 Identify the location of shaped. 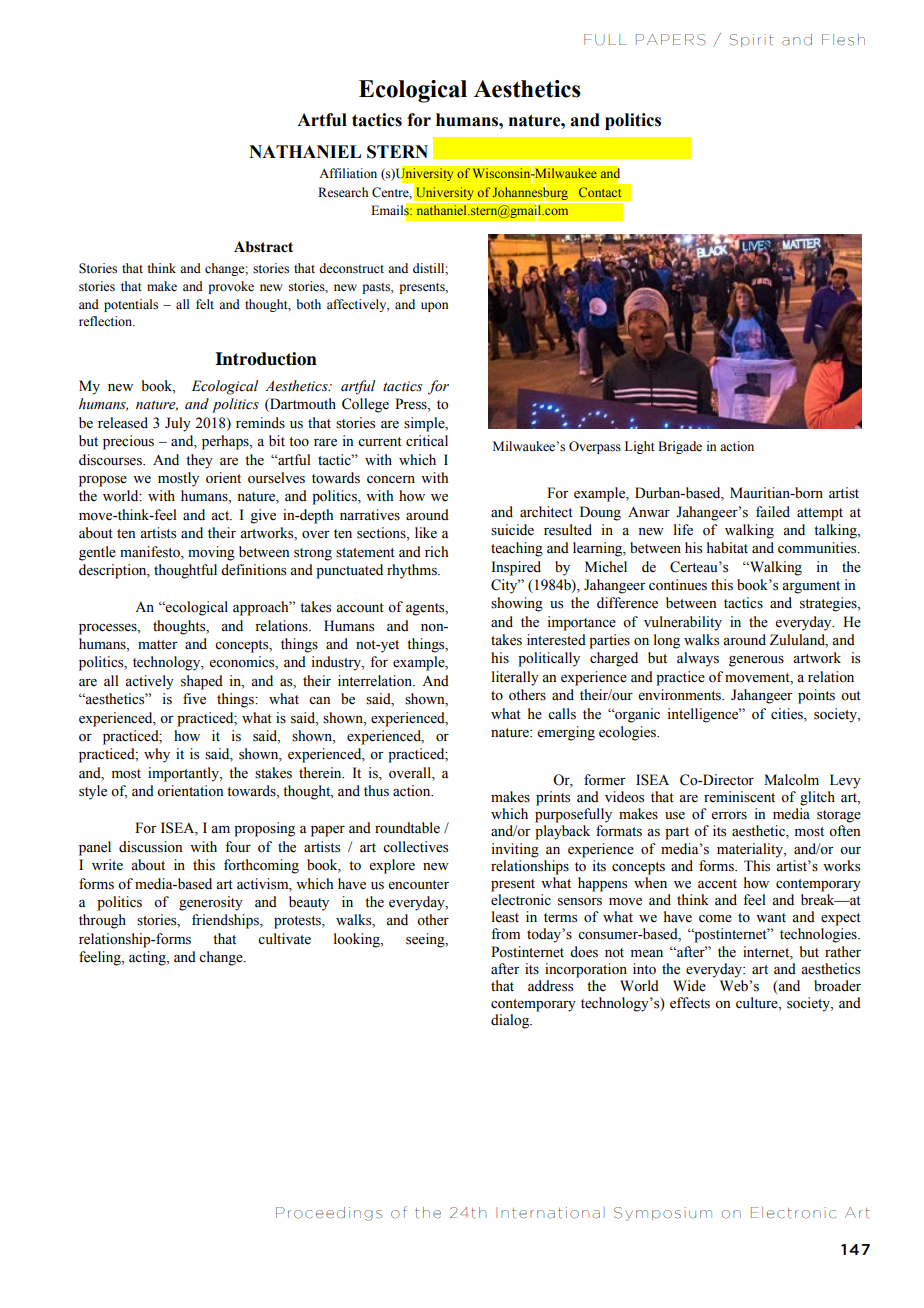
(202, 682).
